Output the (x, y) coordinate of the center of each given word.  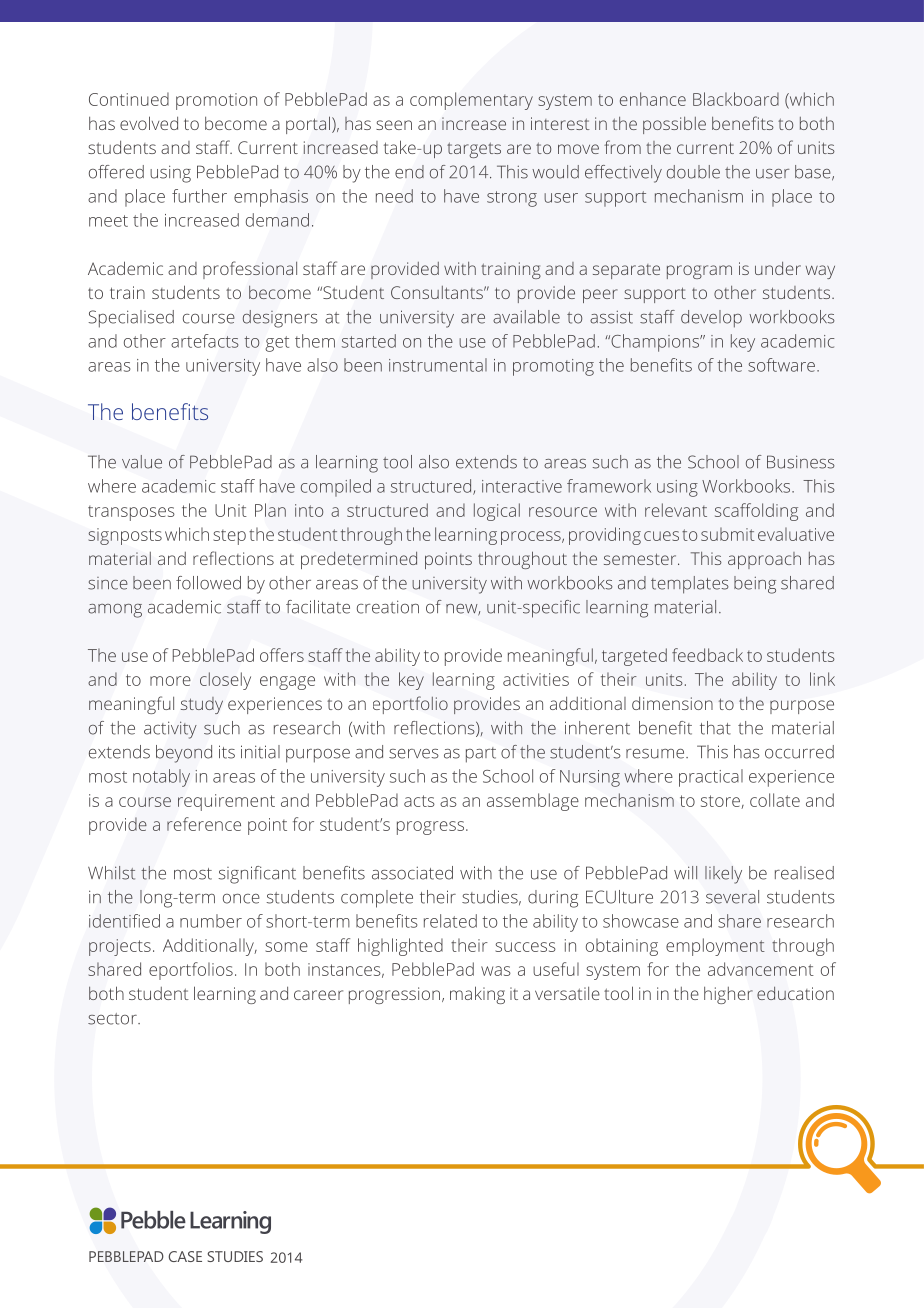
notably (161, 778)
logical (497, 512)
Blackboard (736, 99)
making (477, 995)
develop (711, 319)
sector (113, 1019)
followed (208, 583)
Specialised (131, 319)
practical (711, 778)
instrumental (438, 365)
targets (474, 150)
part (481, 755)
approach (764, 560)
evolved (149, 123)
